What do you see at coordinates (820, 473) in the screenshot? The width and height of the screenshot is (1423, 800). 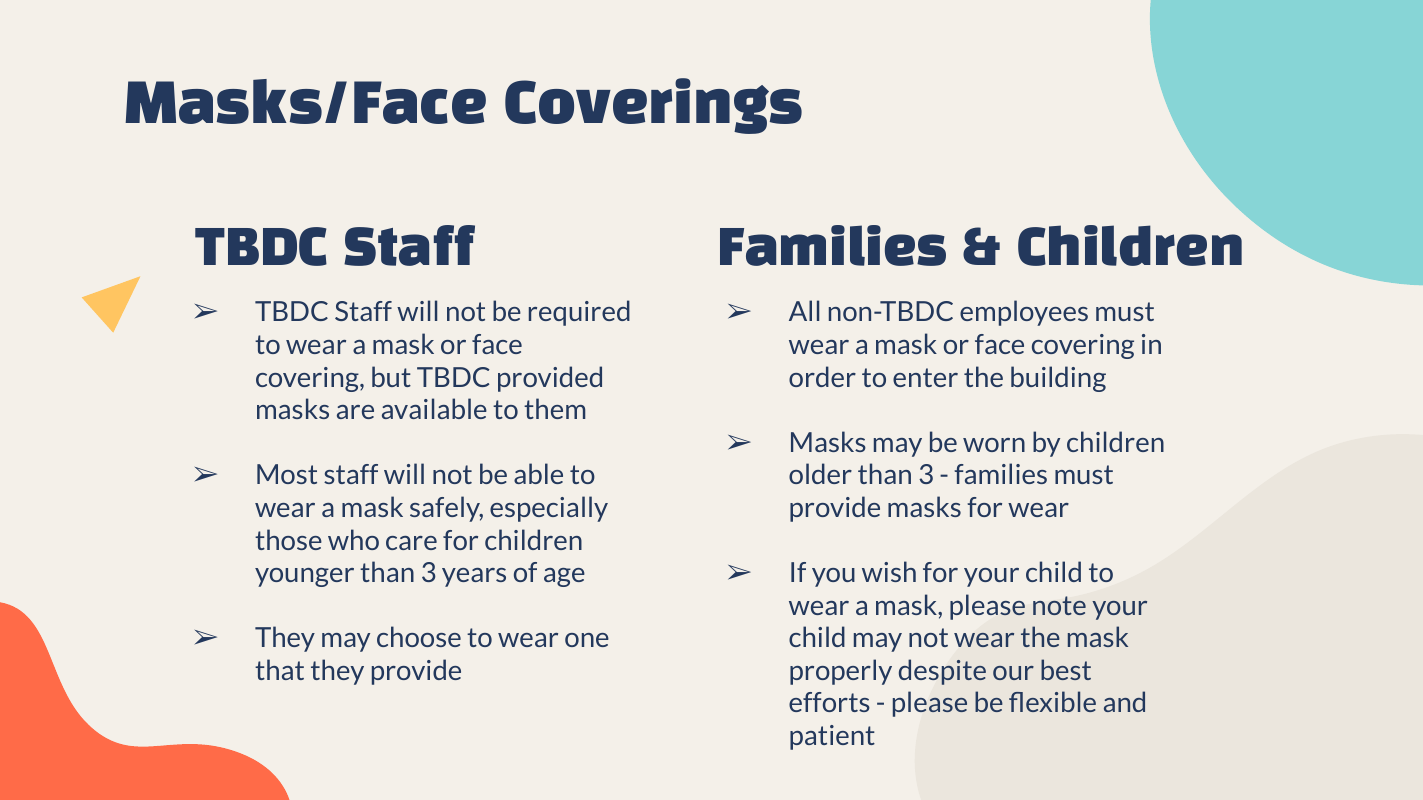 I see `older` at bounding box center [820, 473].
